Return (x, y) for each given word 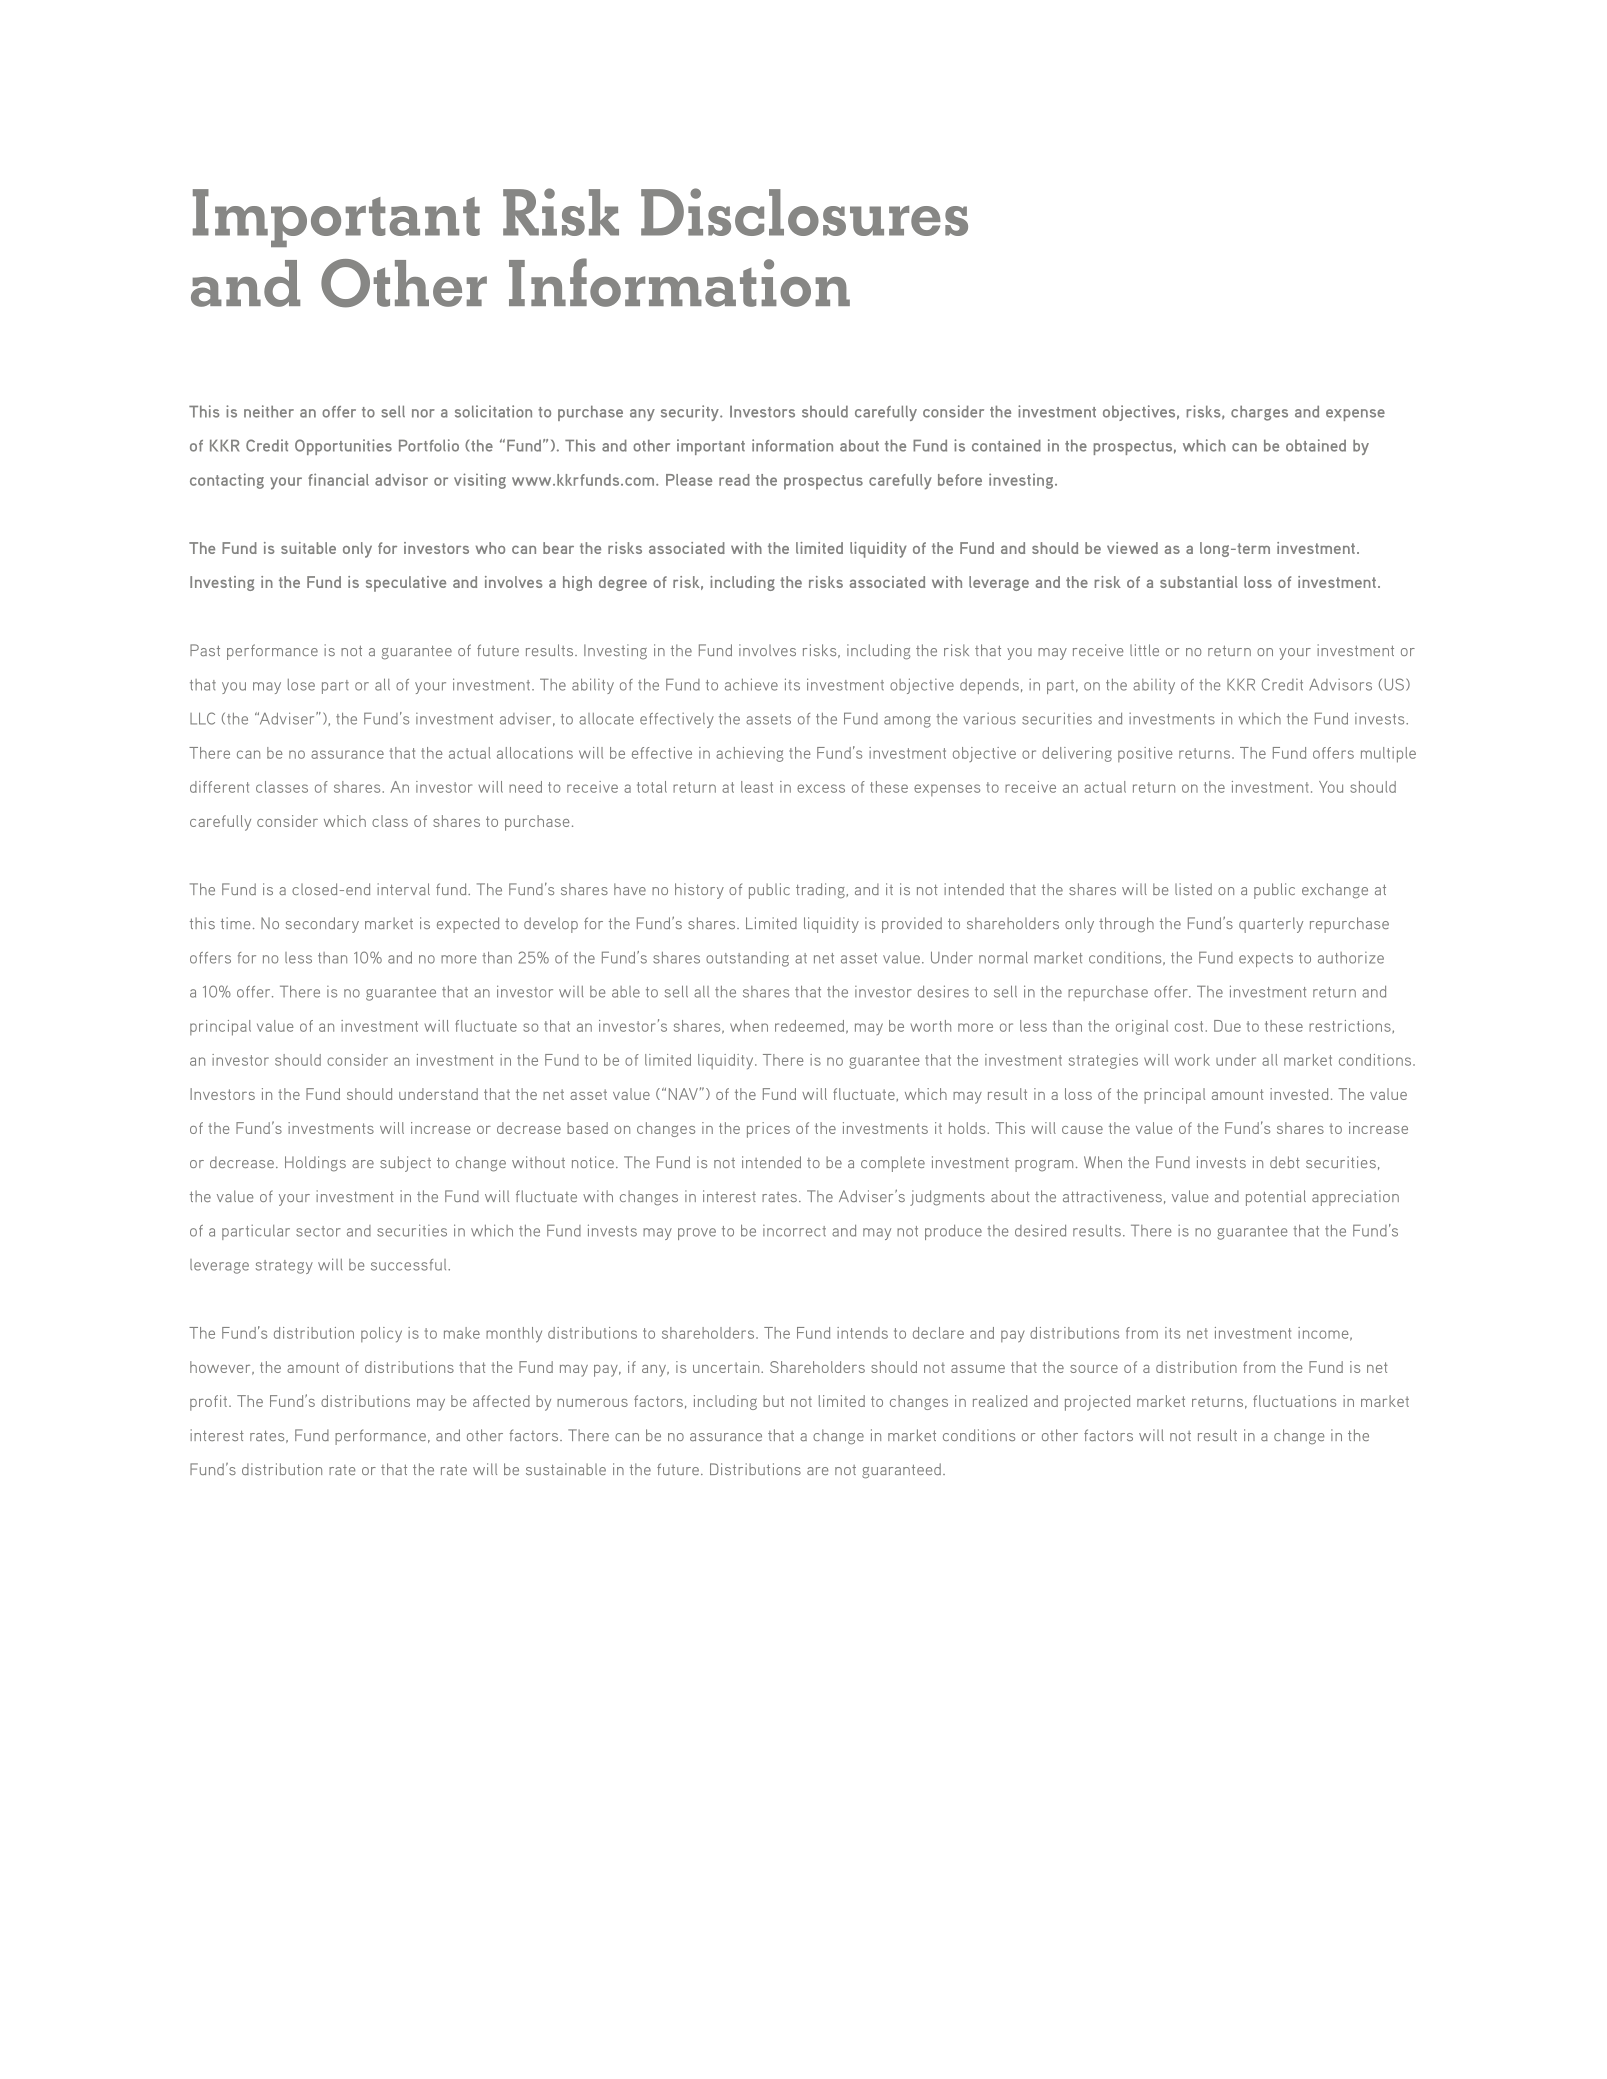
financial (338, 479)
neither (269, 411)
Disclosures (804, 212)
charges (1259, 413)
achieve (751, 684)
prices (768, 1130)
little (1144, 650)
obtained (1316, 445)
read (734, 480)
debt (1285, 1162)
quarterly (1271, 925)
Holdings (315, 1164)
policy (381, 1334)
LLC (202, 718)
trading (820, 891)
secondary (322, 925)
